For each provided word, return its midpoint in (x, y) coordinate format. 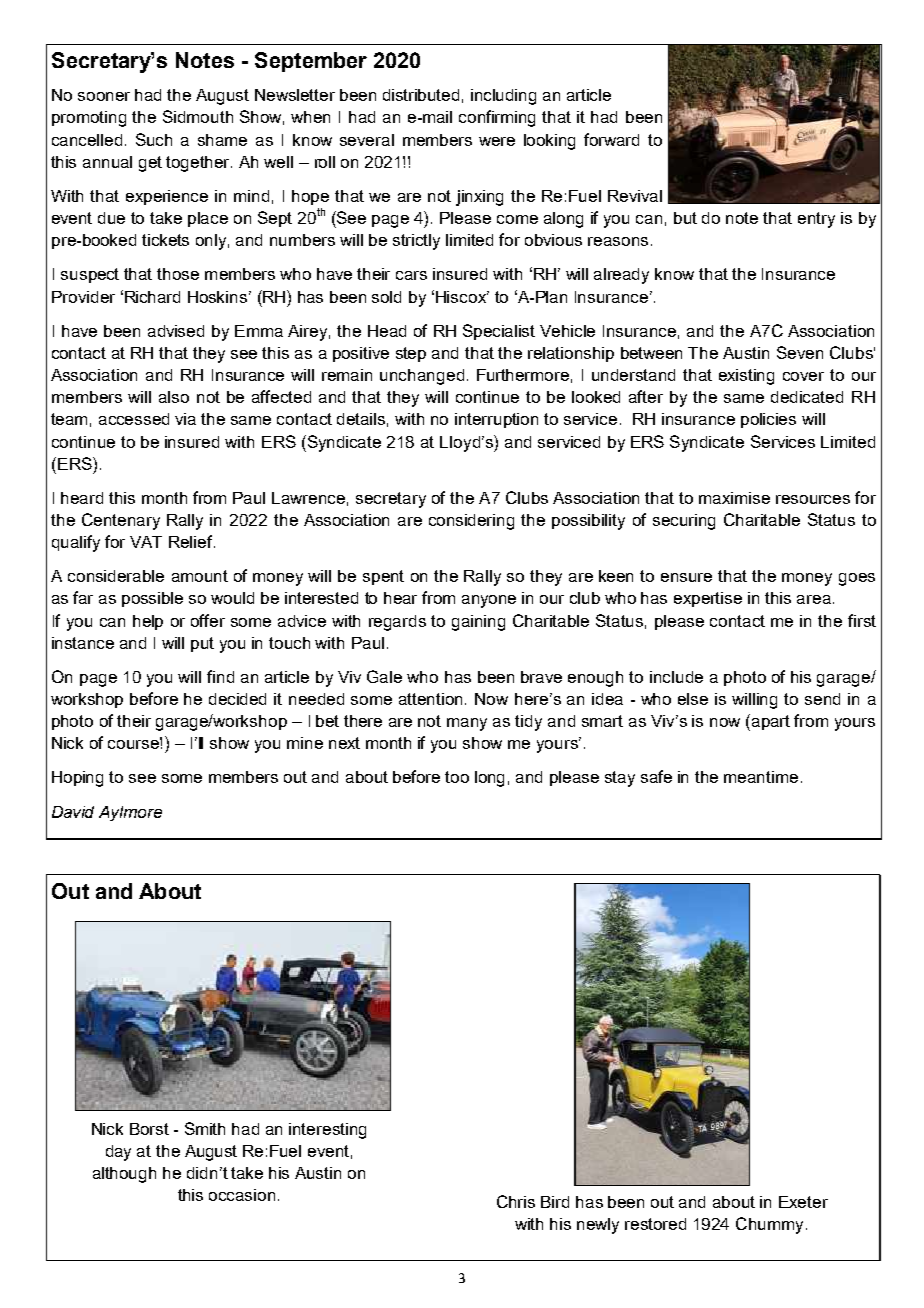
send (822, 699)
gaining (478, 623)
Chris (516, 1201)
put (202, 644)
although (124, 1175)
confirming (497, 118)
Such (154, 139)
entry (816, 220)
